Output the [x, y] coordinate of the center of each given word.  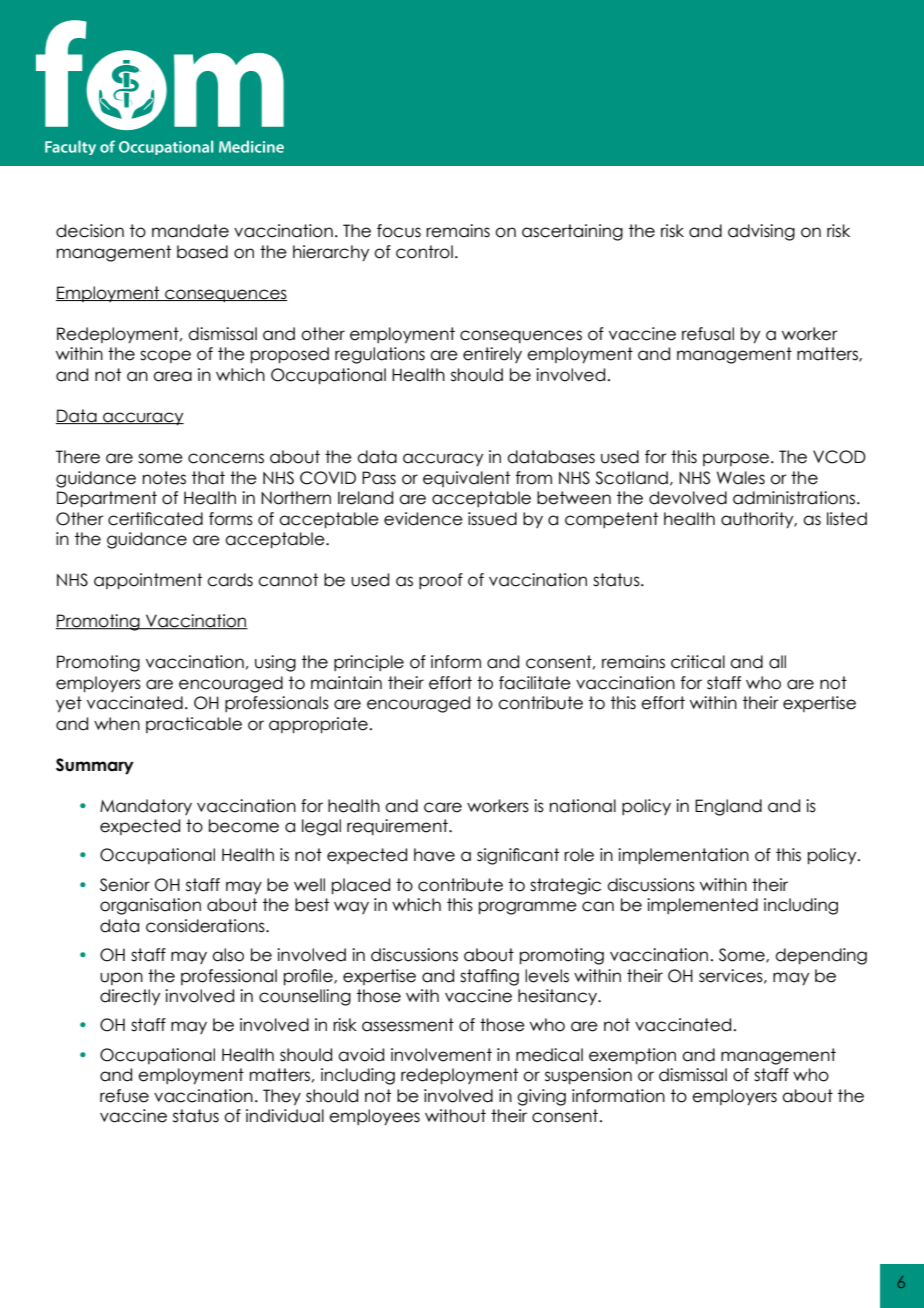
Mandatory [146, 807]
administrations [795, 498]
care [443, 807]
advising [761, 232]
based [202, 252]
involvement [441, 1055]
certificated [155, 519]
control [424, 252]
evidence [423, 519]
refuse [124, 1096]
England [728, 807]
